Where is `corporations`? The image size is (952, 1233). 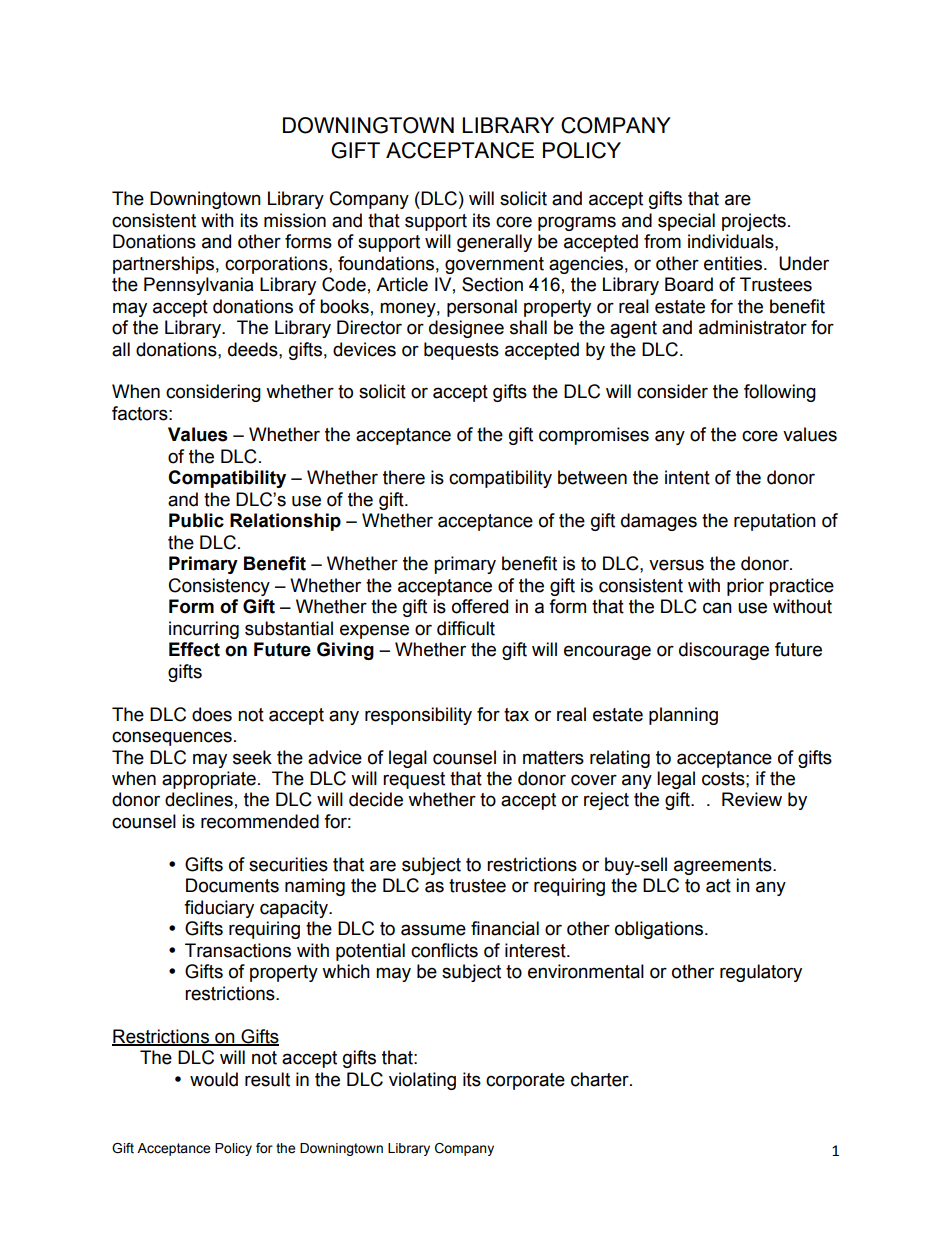 corporations is located at coordinates (277, 265).
